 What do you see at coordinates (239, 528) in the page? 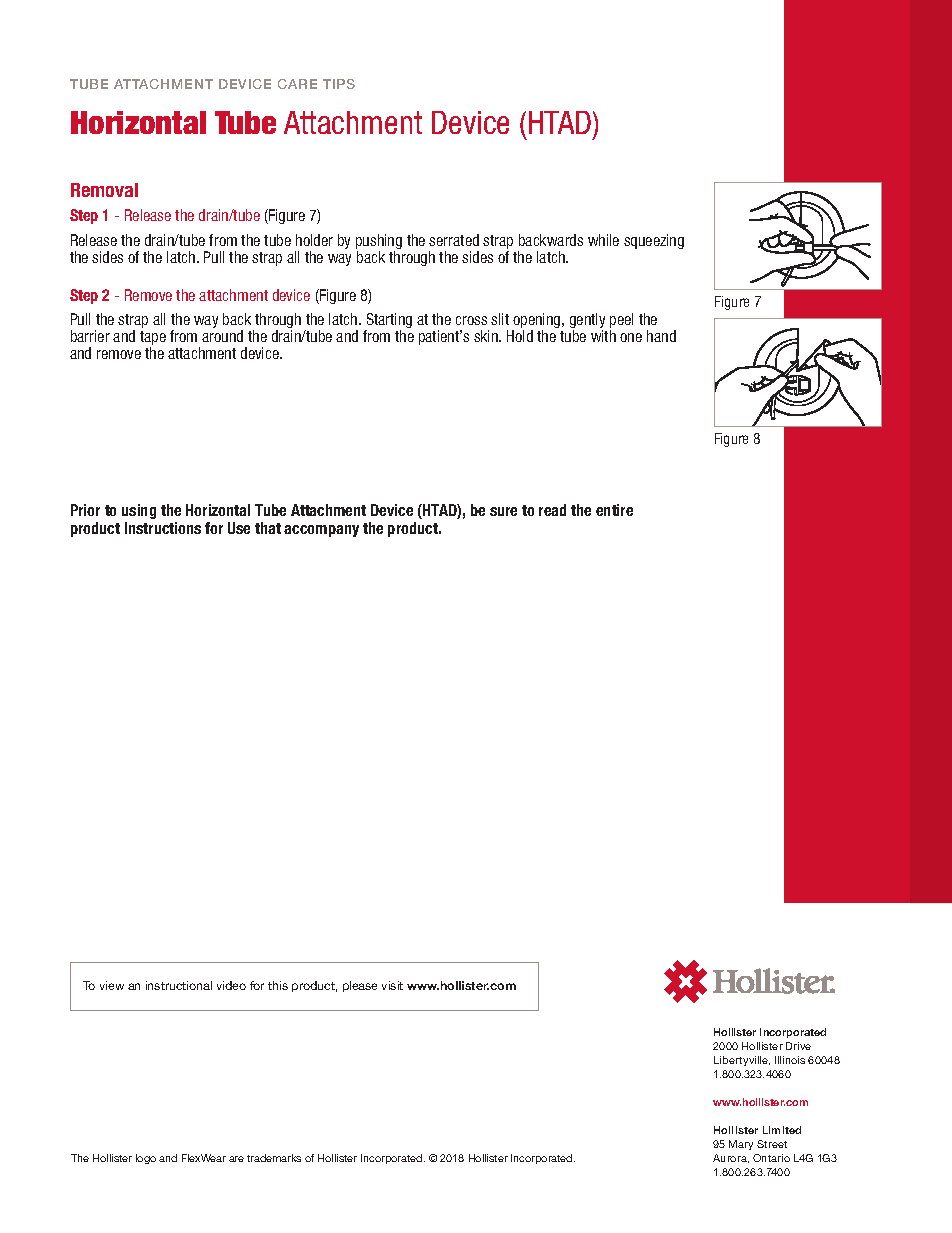
I see `Use` at bounding box center [239, 528].
